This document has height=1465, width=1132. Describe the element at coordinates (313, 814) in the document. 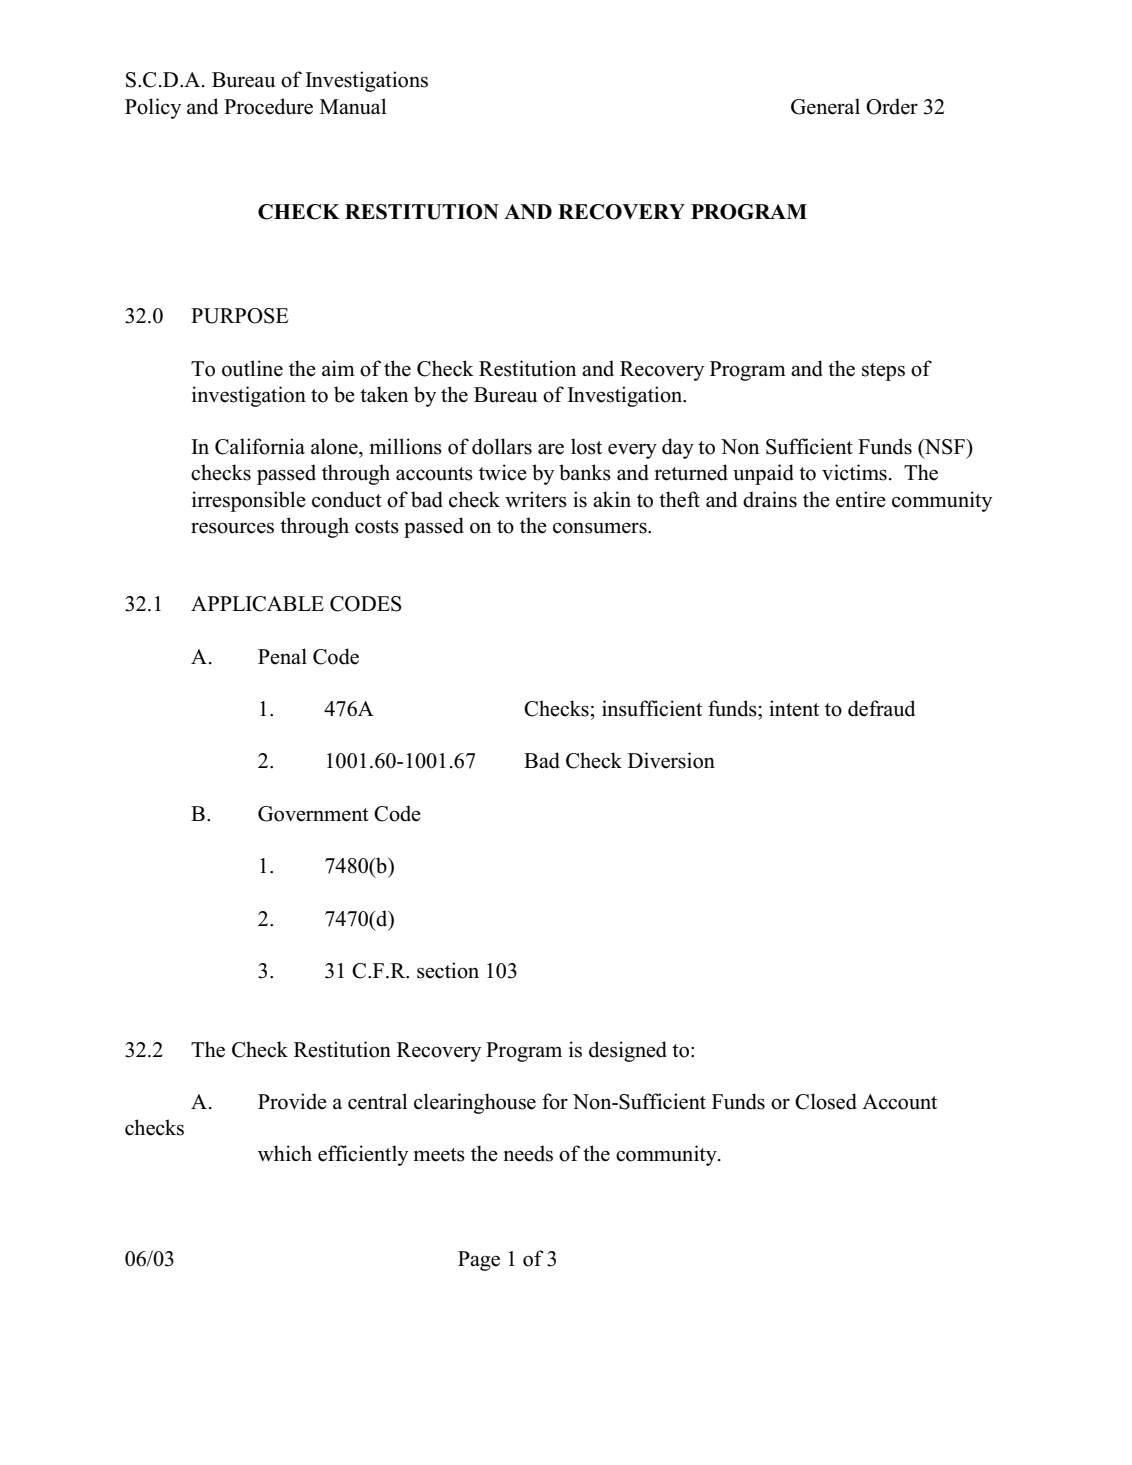

I see `Government` at that location.
